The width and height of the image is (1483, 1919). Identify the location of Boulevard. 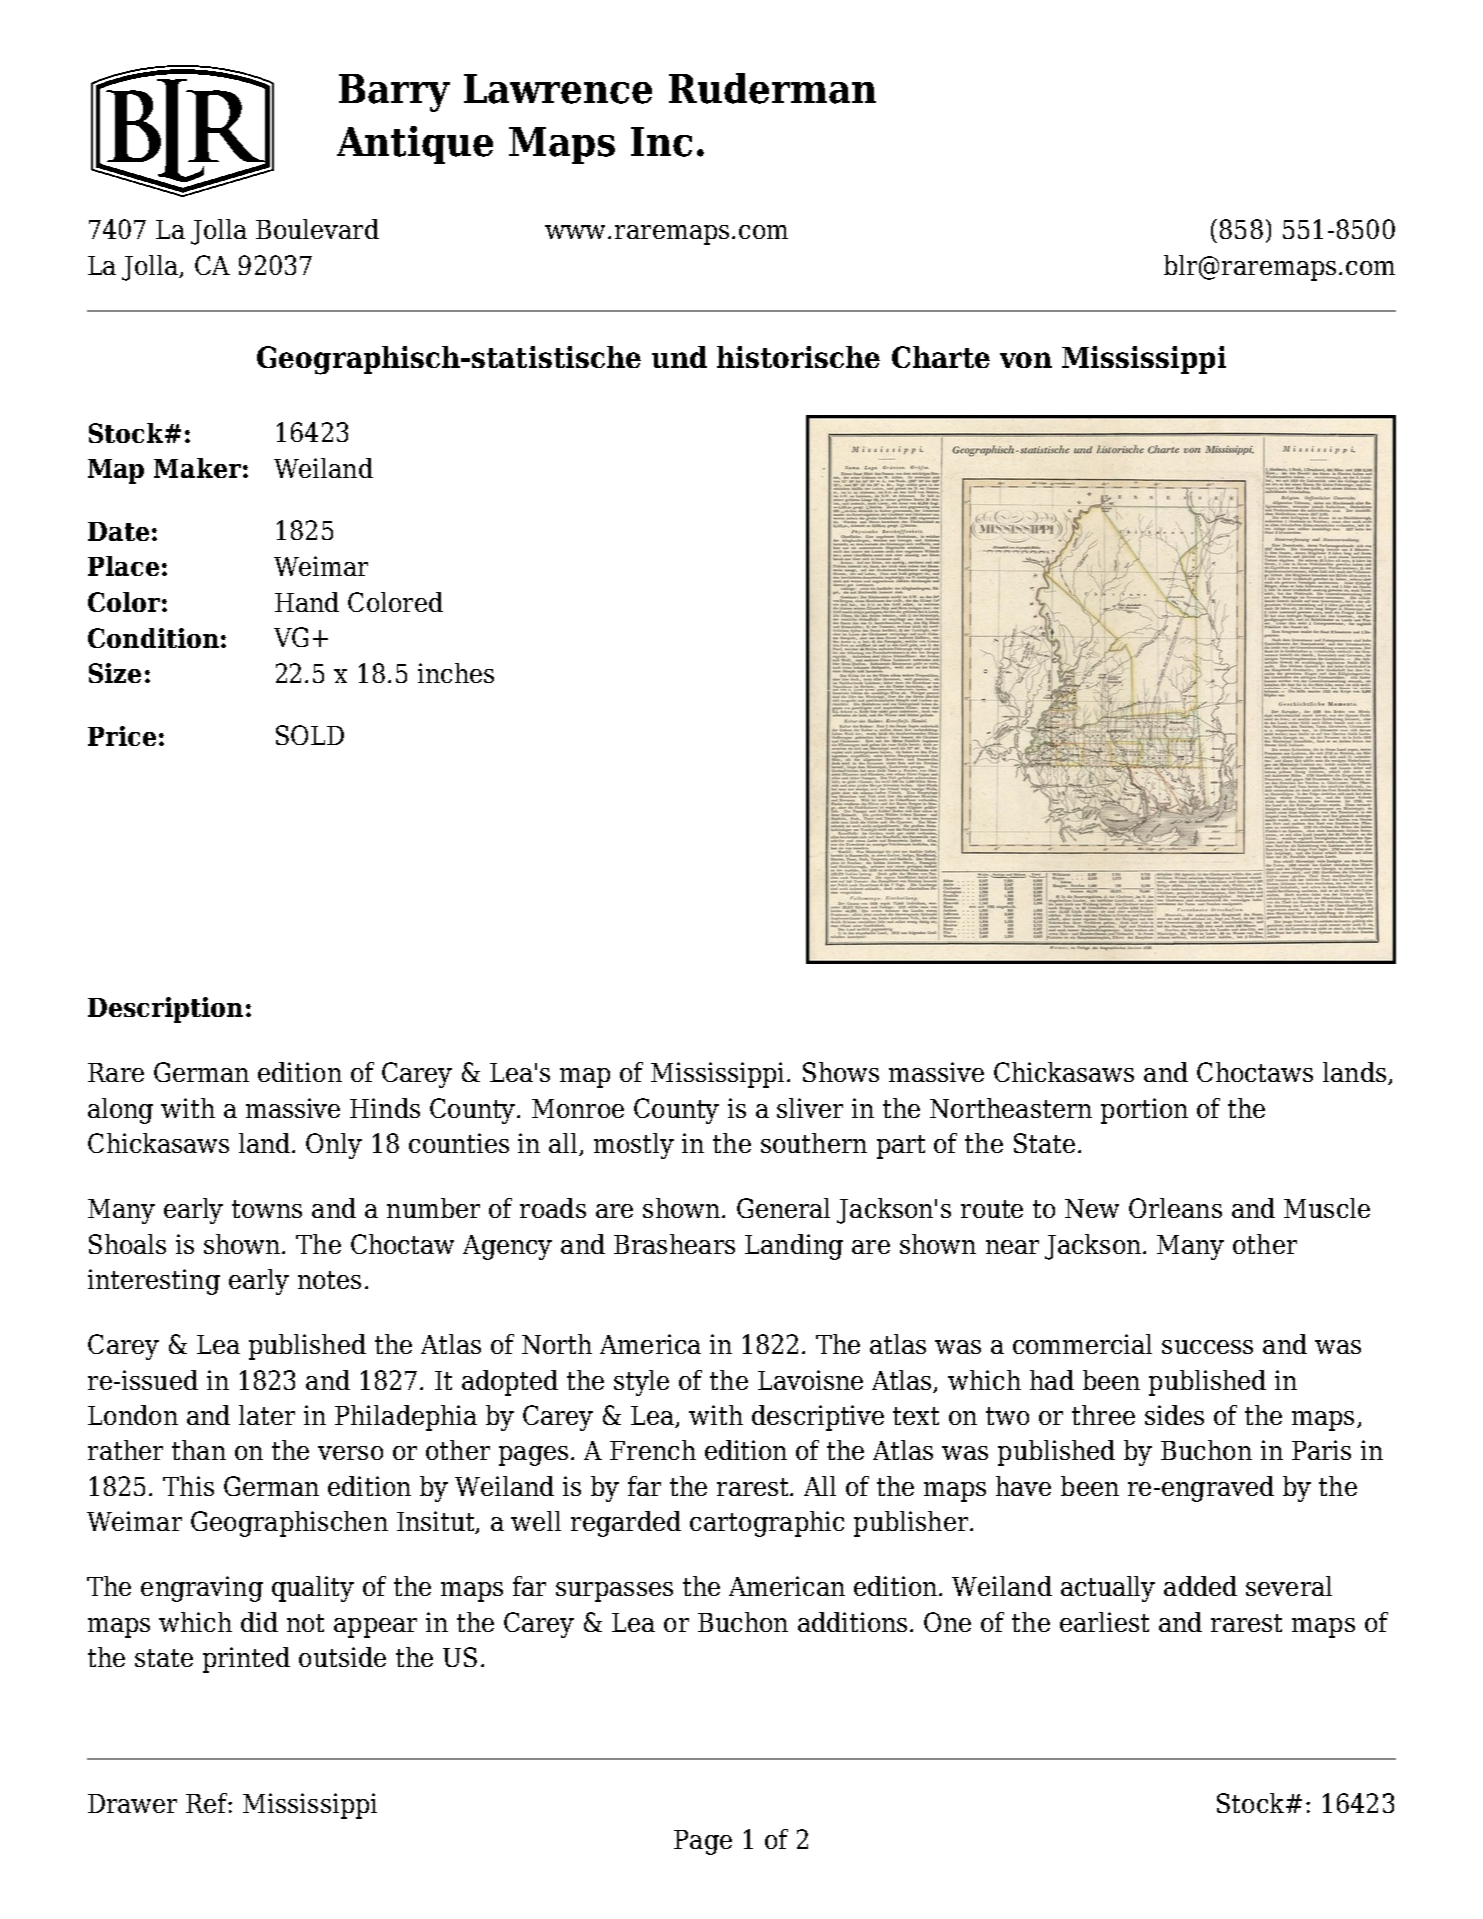
(317, 229).
